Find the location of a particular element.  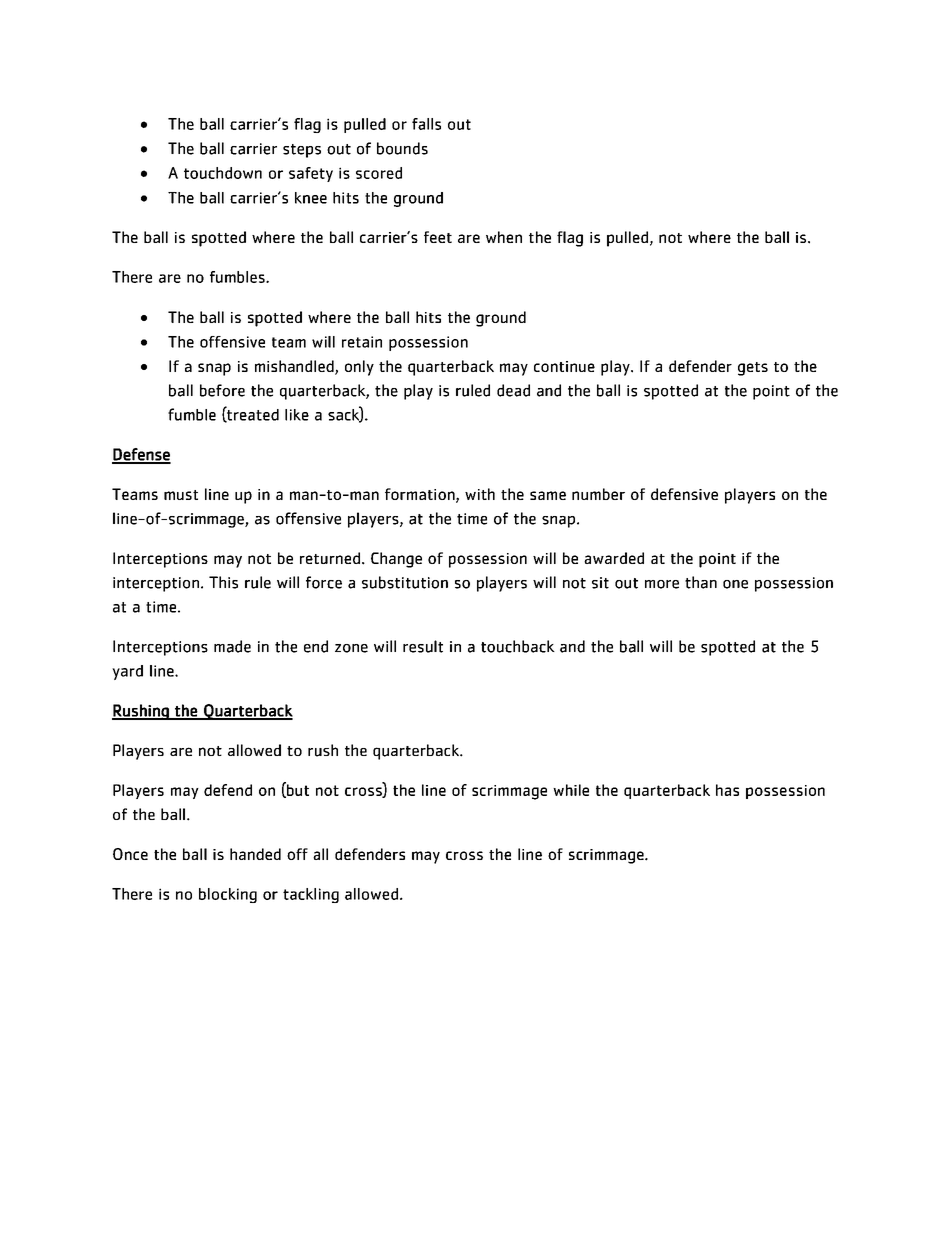

blocking is located at coordinates (228, 895).
